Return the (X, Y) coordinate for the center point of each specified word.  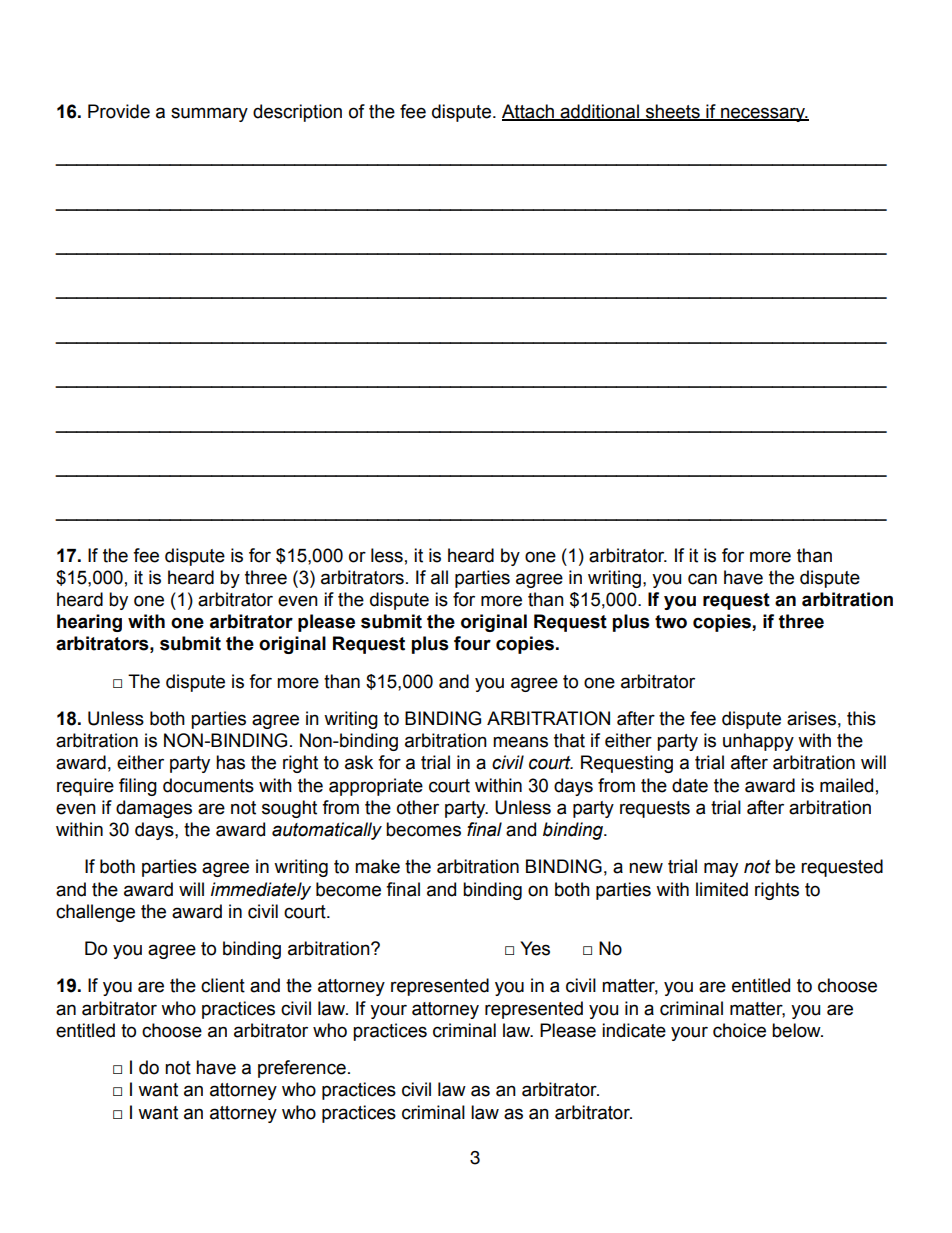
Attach (529, 112)
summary (209, 114)
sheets (672, 112)
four (472, 643)
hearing (89, 623)
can (702, 579)
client (223, 985)
